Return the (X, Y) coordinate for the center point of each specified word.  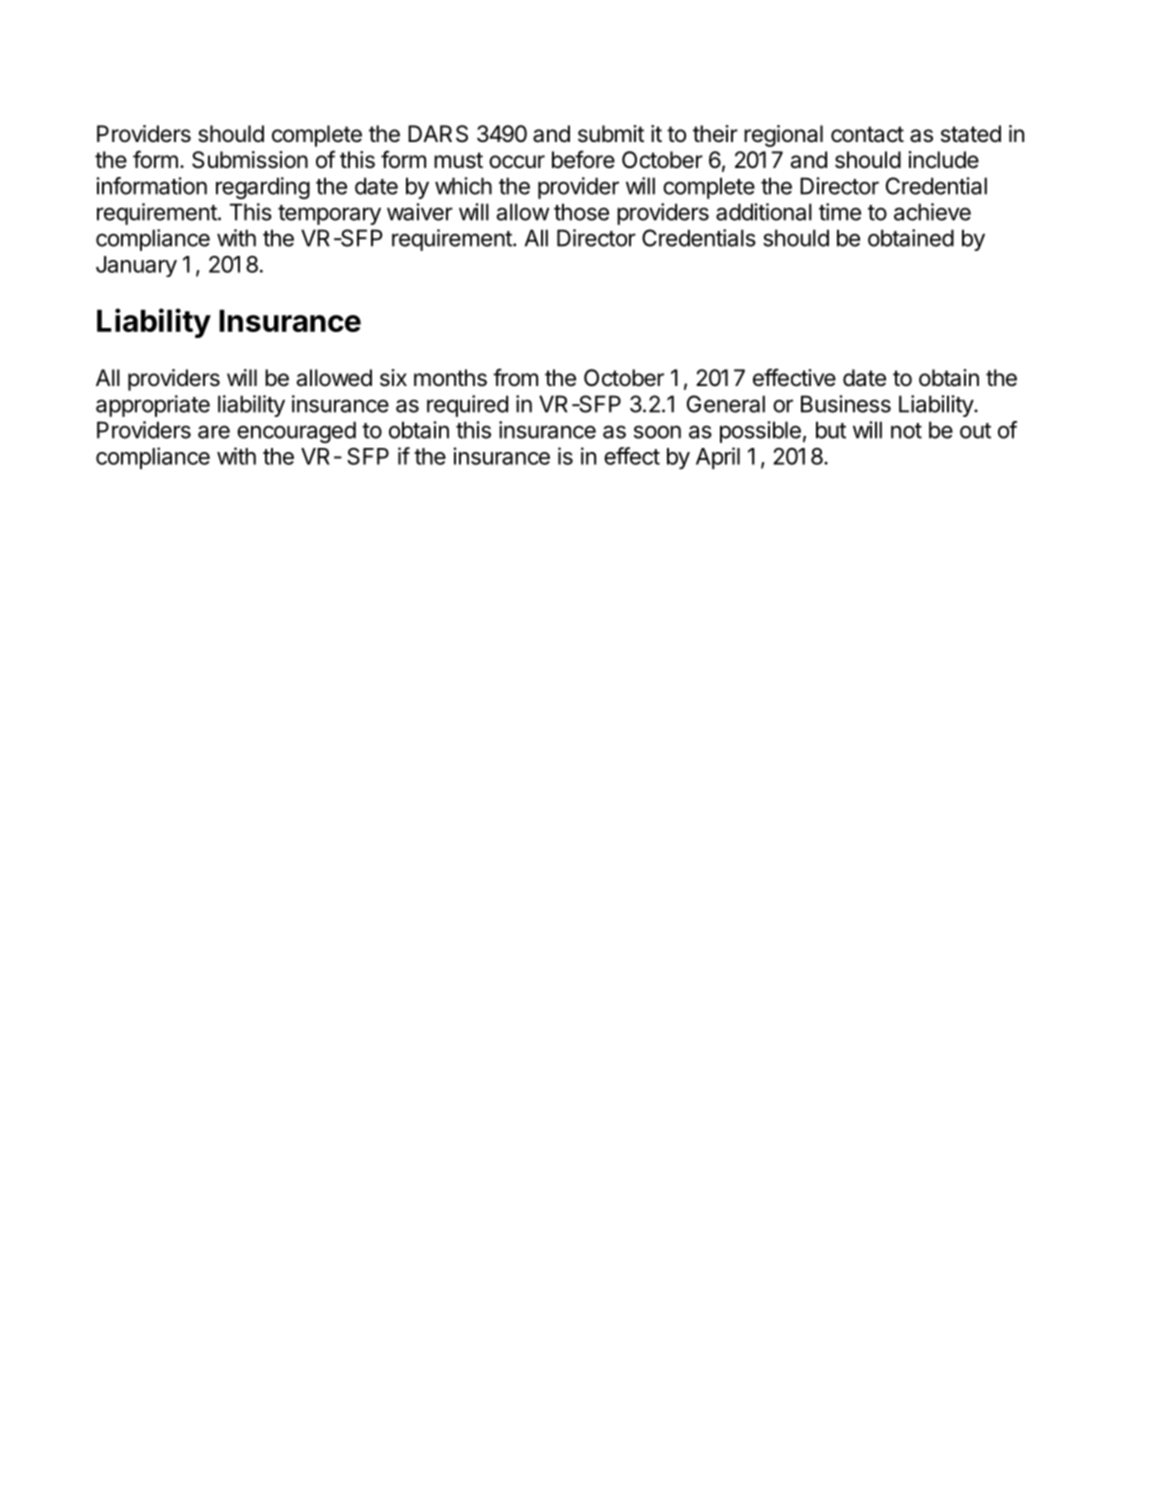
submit (611, 134)
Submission (250, 160)
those (581, 212)
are (214, 432)
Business (846, 404)
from (515, 377)
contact (867, 134)
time (840, 212)
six (393, 378)
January (136, 266)
